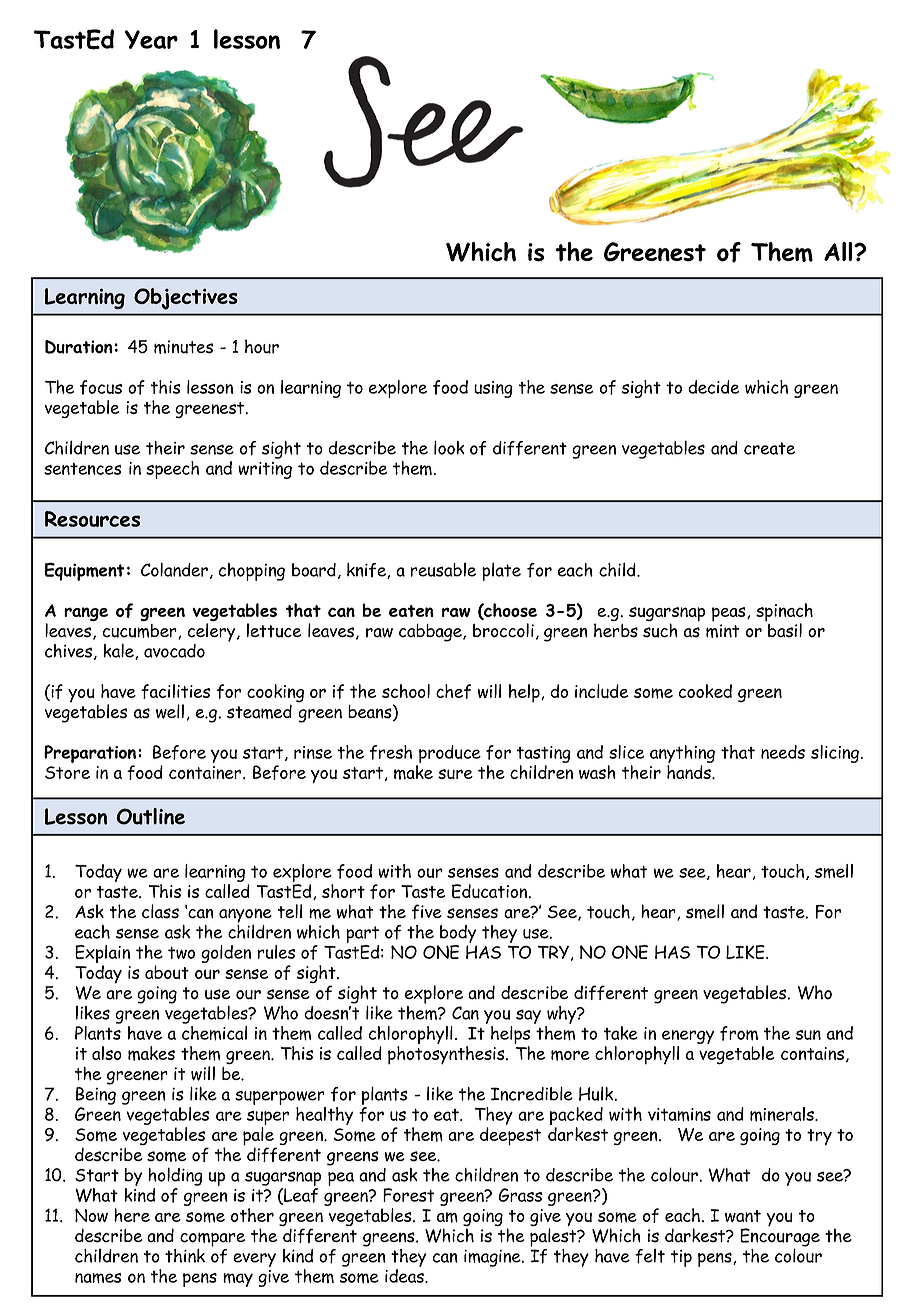  I want to click on chef, so click(453, 691).
